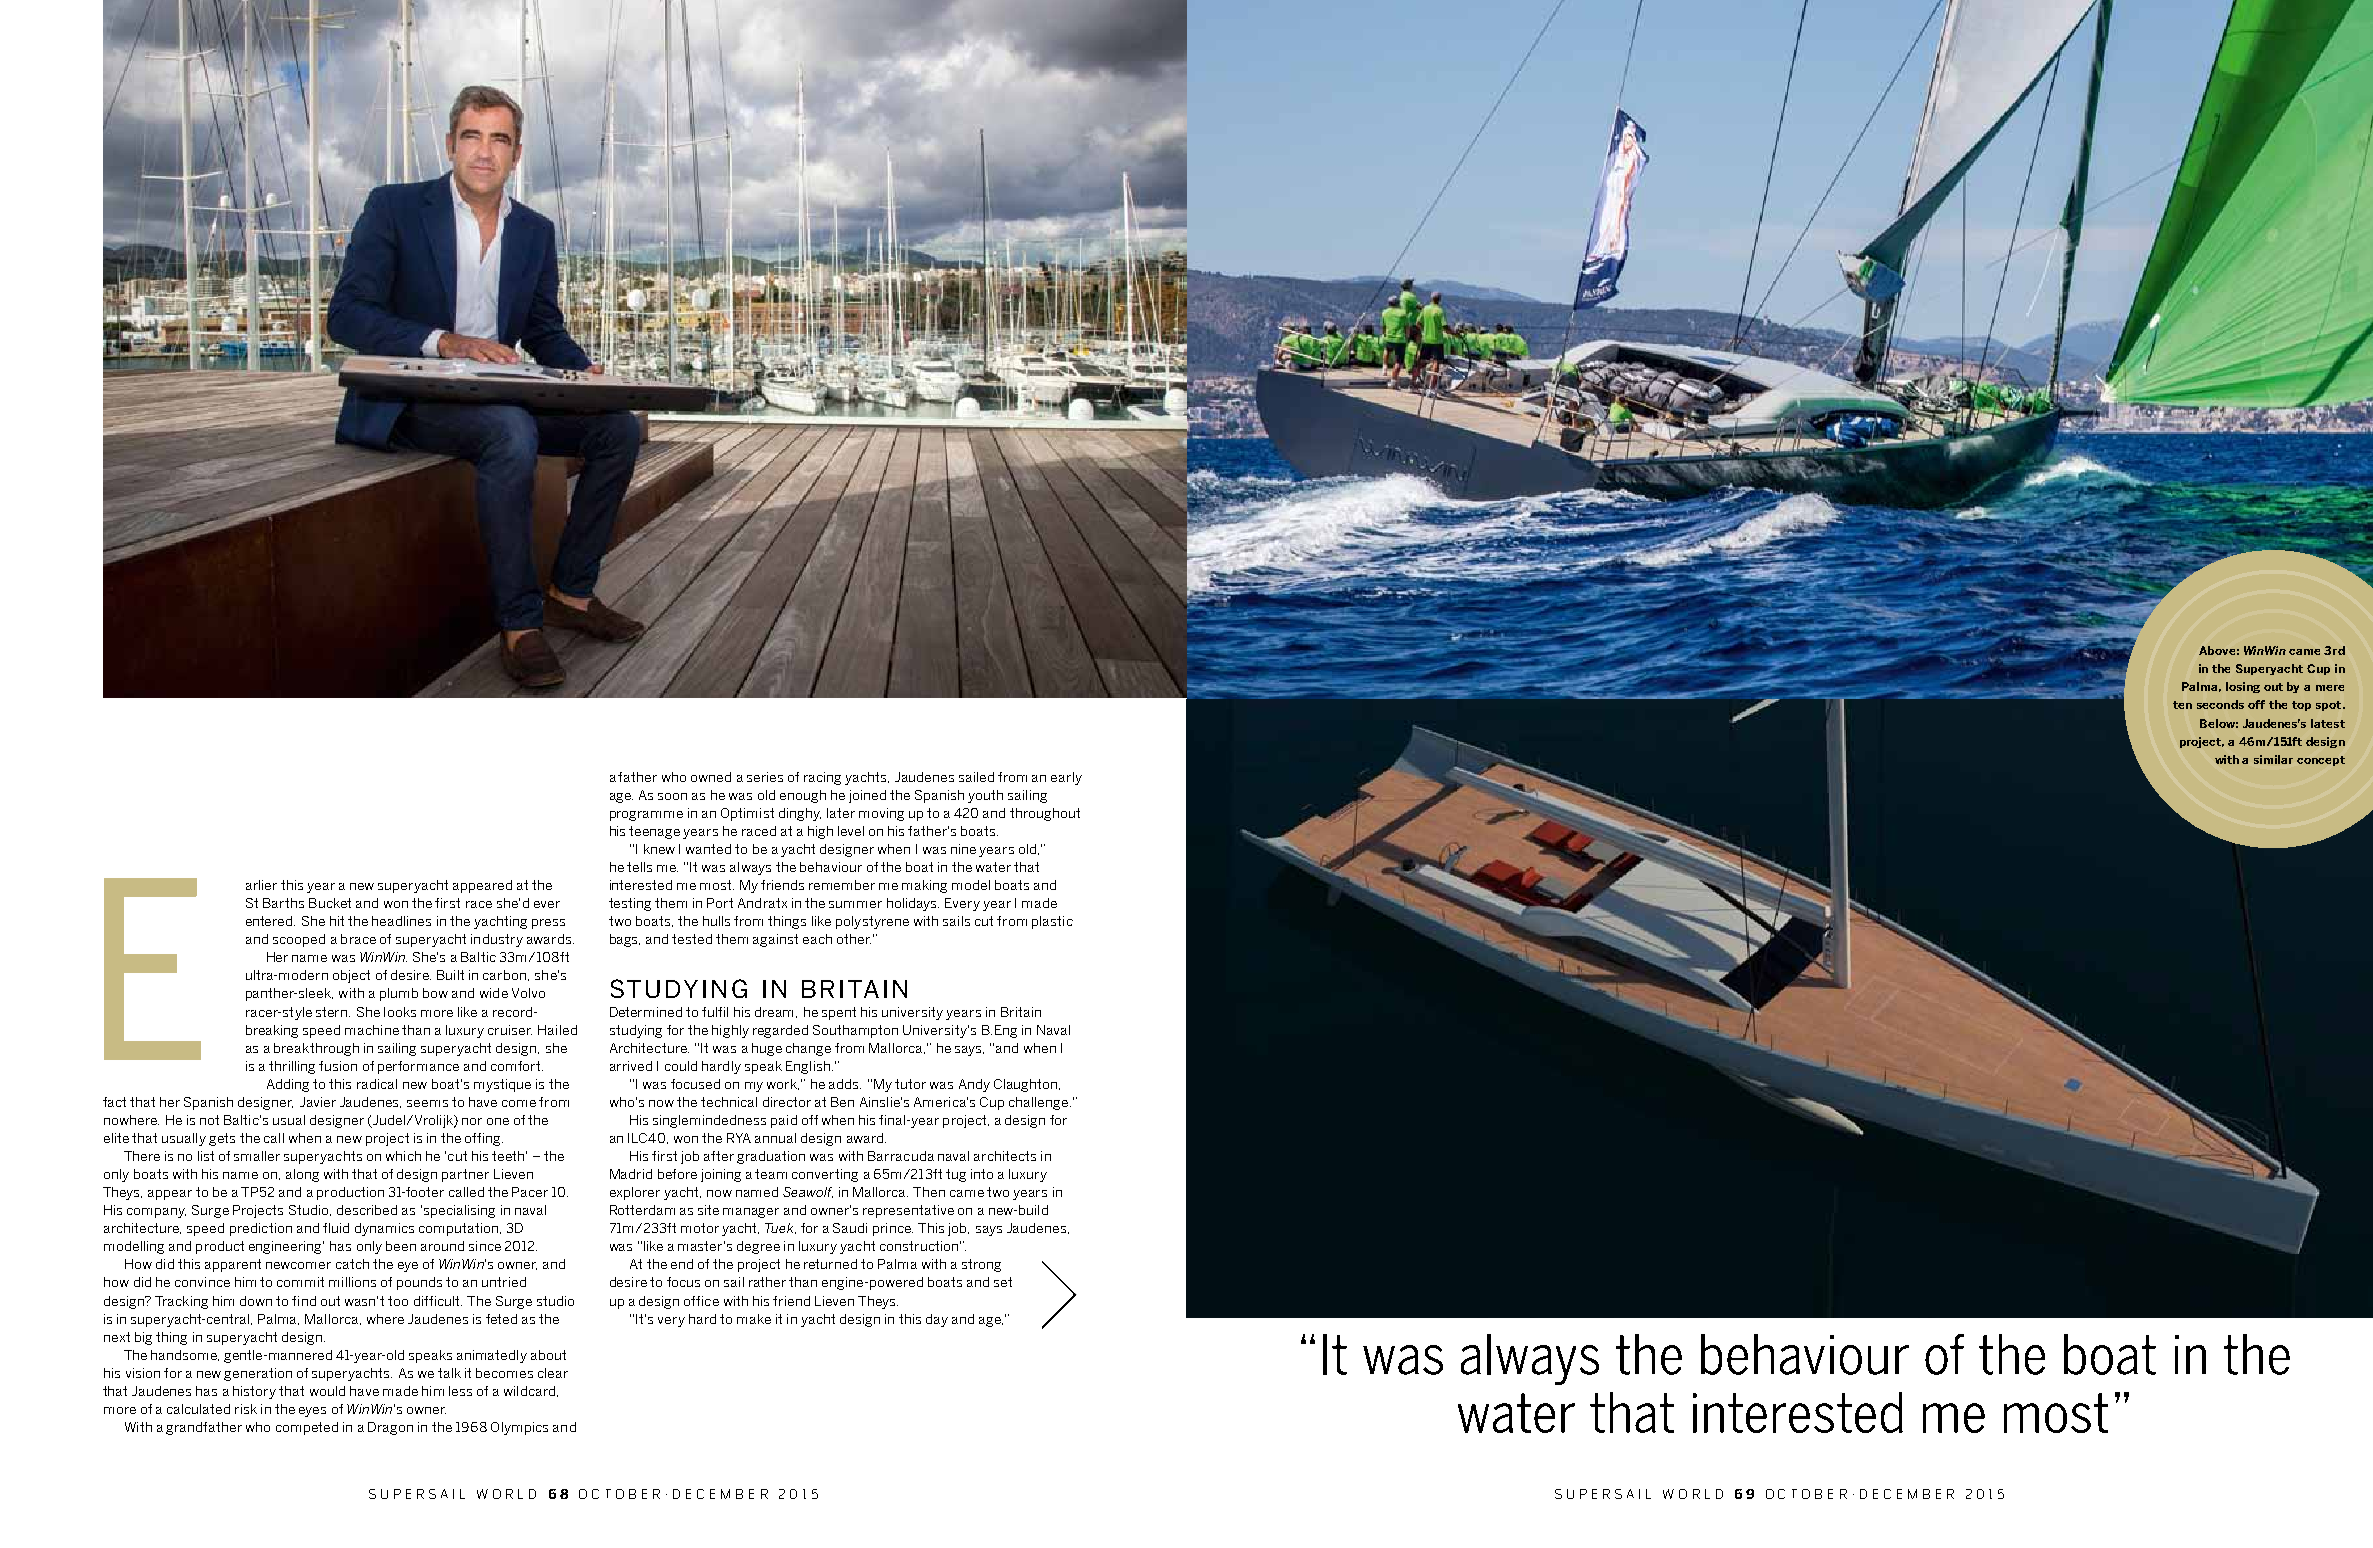 This document has width=2373, height=1548. What do you see at coordinates (338, 1066) in the document?
I see `fusion` at bounding box center [338, 1066].
